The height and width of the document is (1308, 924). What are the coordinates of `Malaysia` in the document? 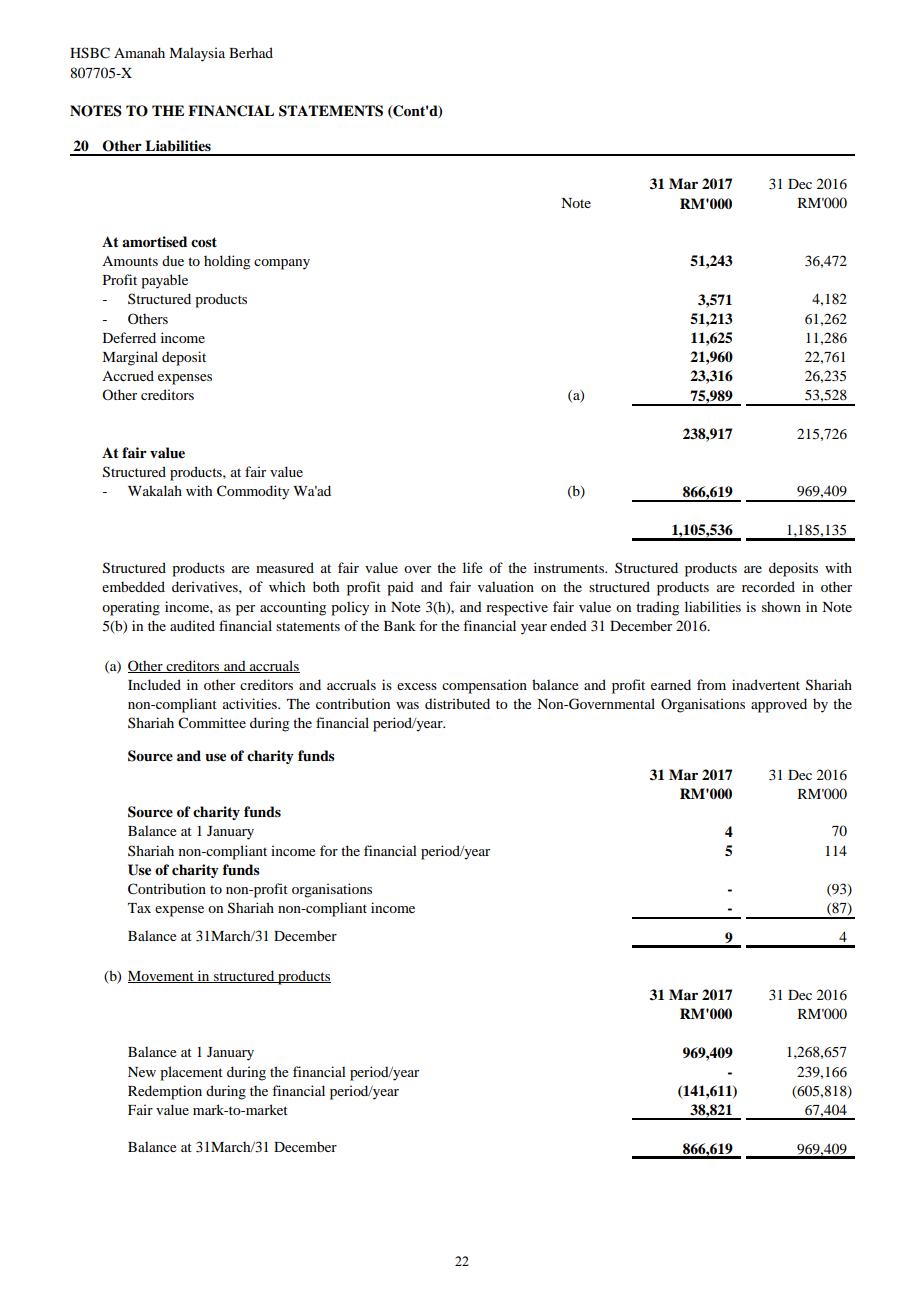 It's located at (197, 54).
